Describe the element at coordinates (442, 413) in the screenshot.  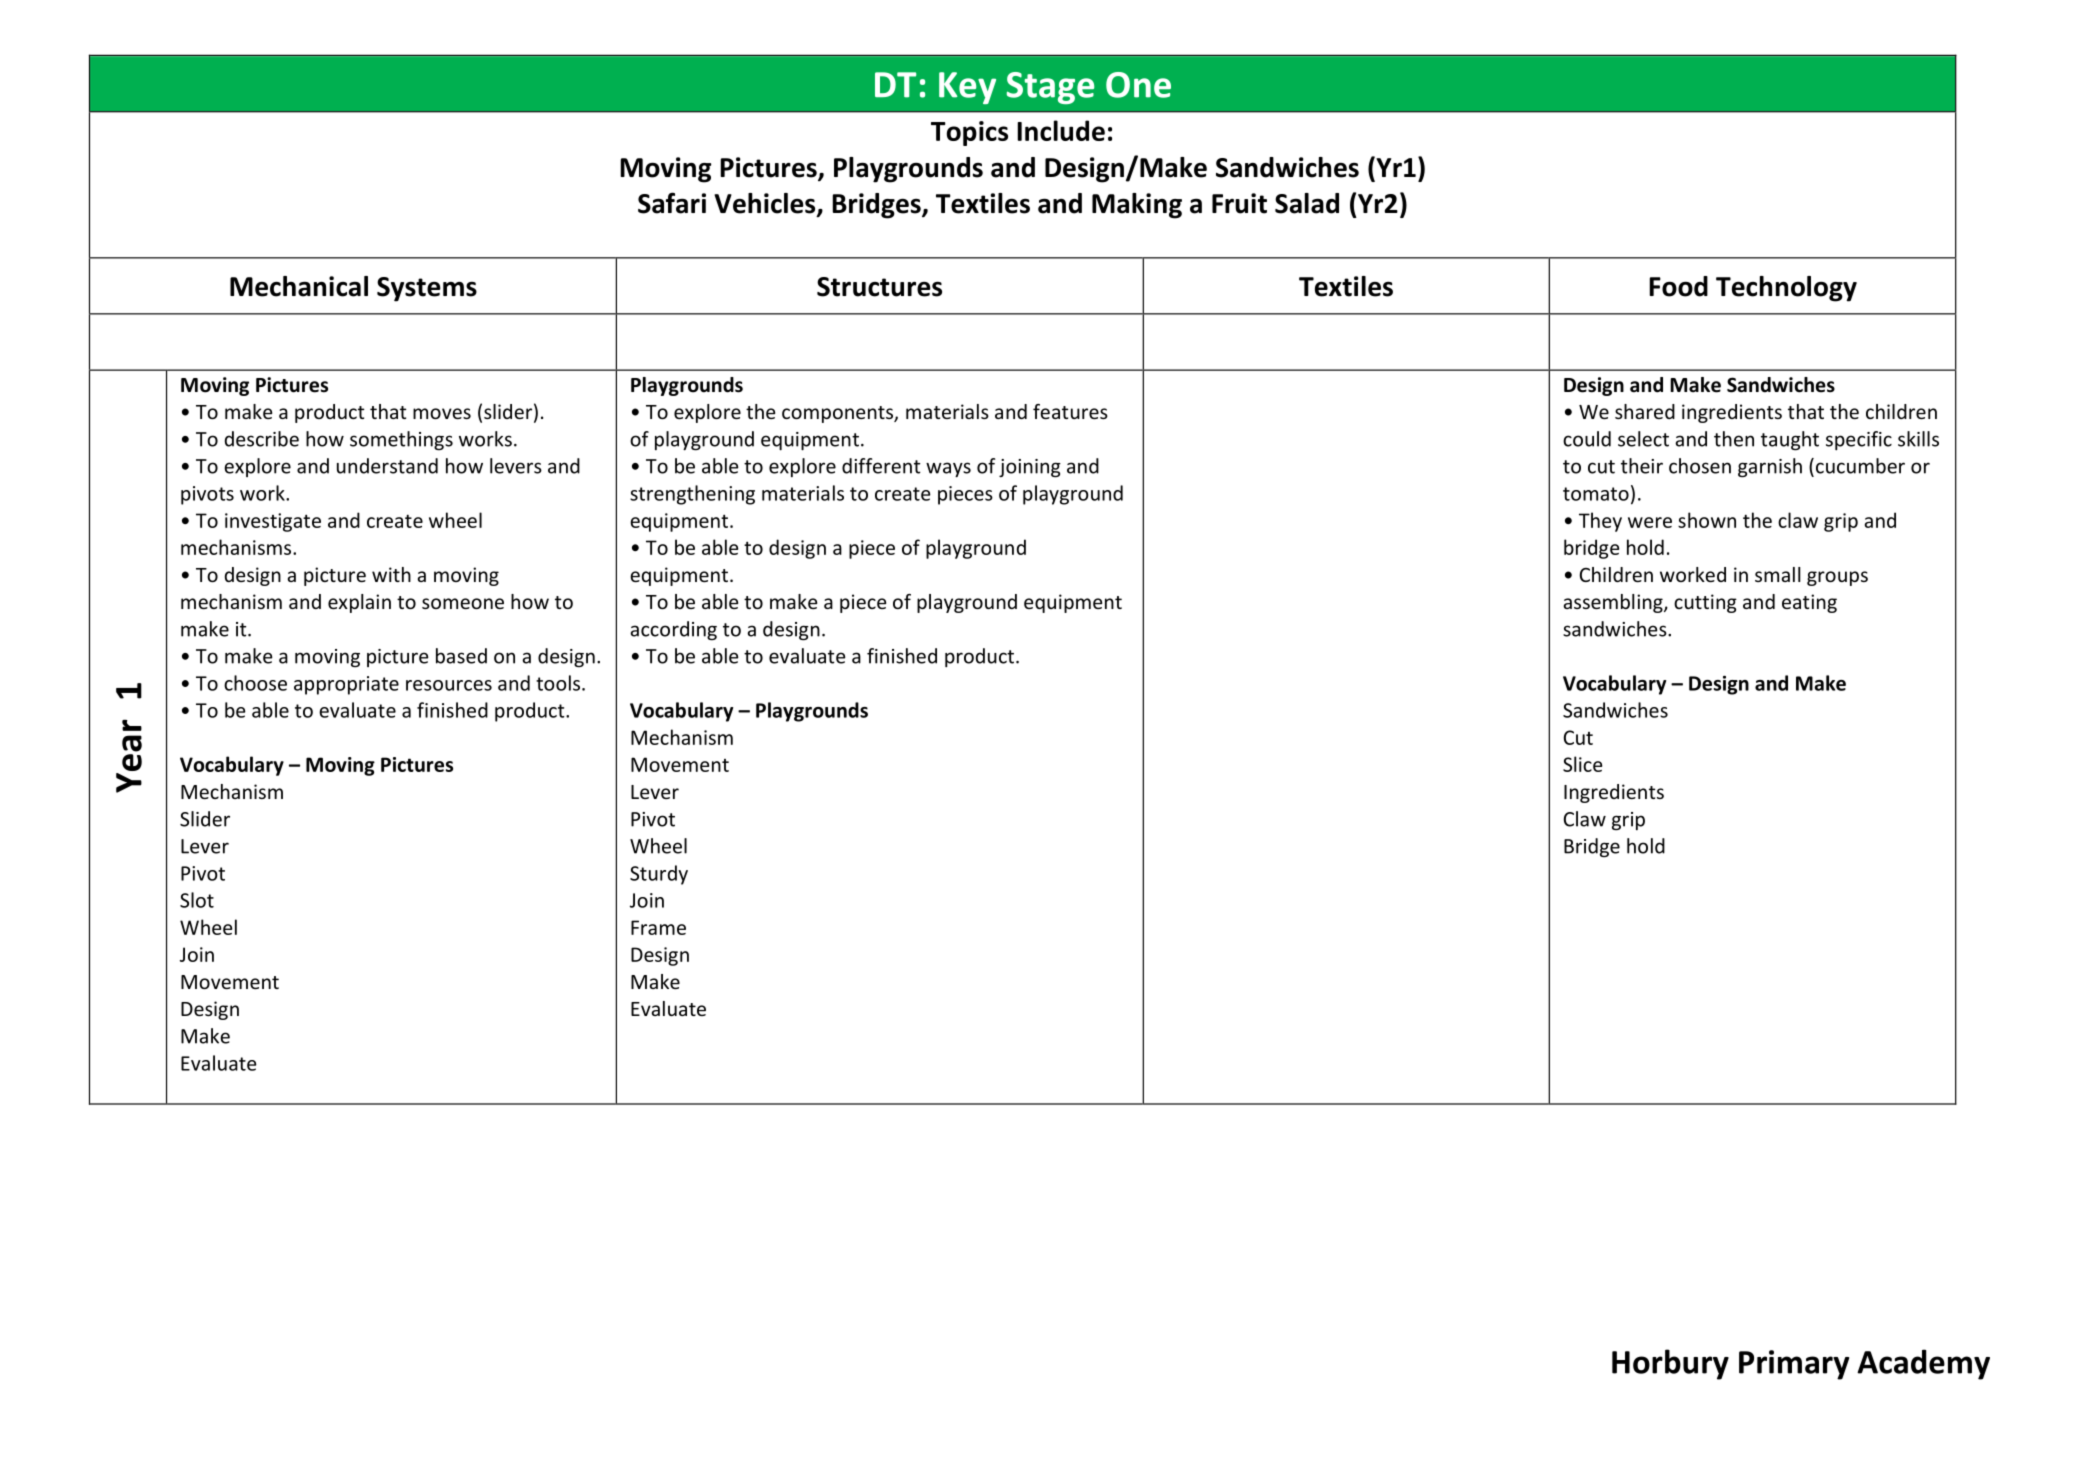
I see `moves` at that location.
